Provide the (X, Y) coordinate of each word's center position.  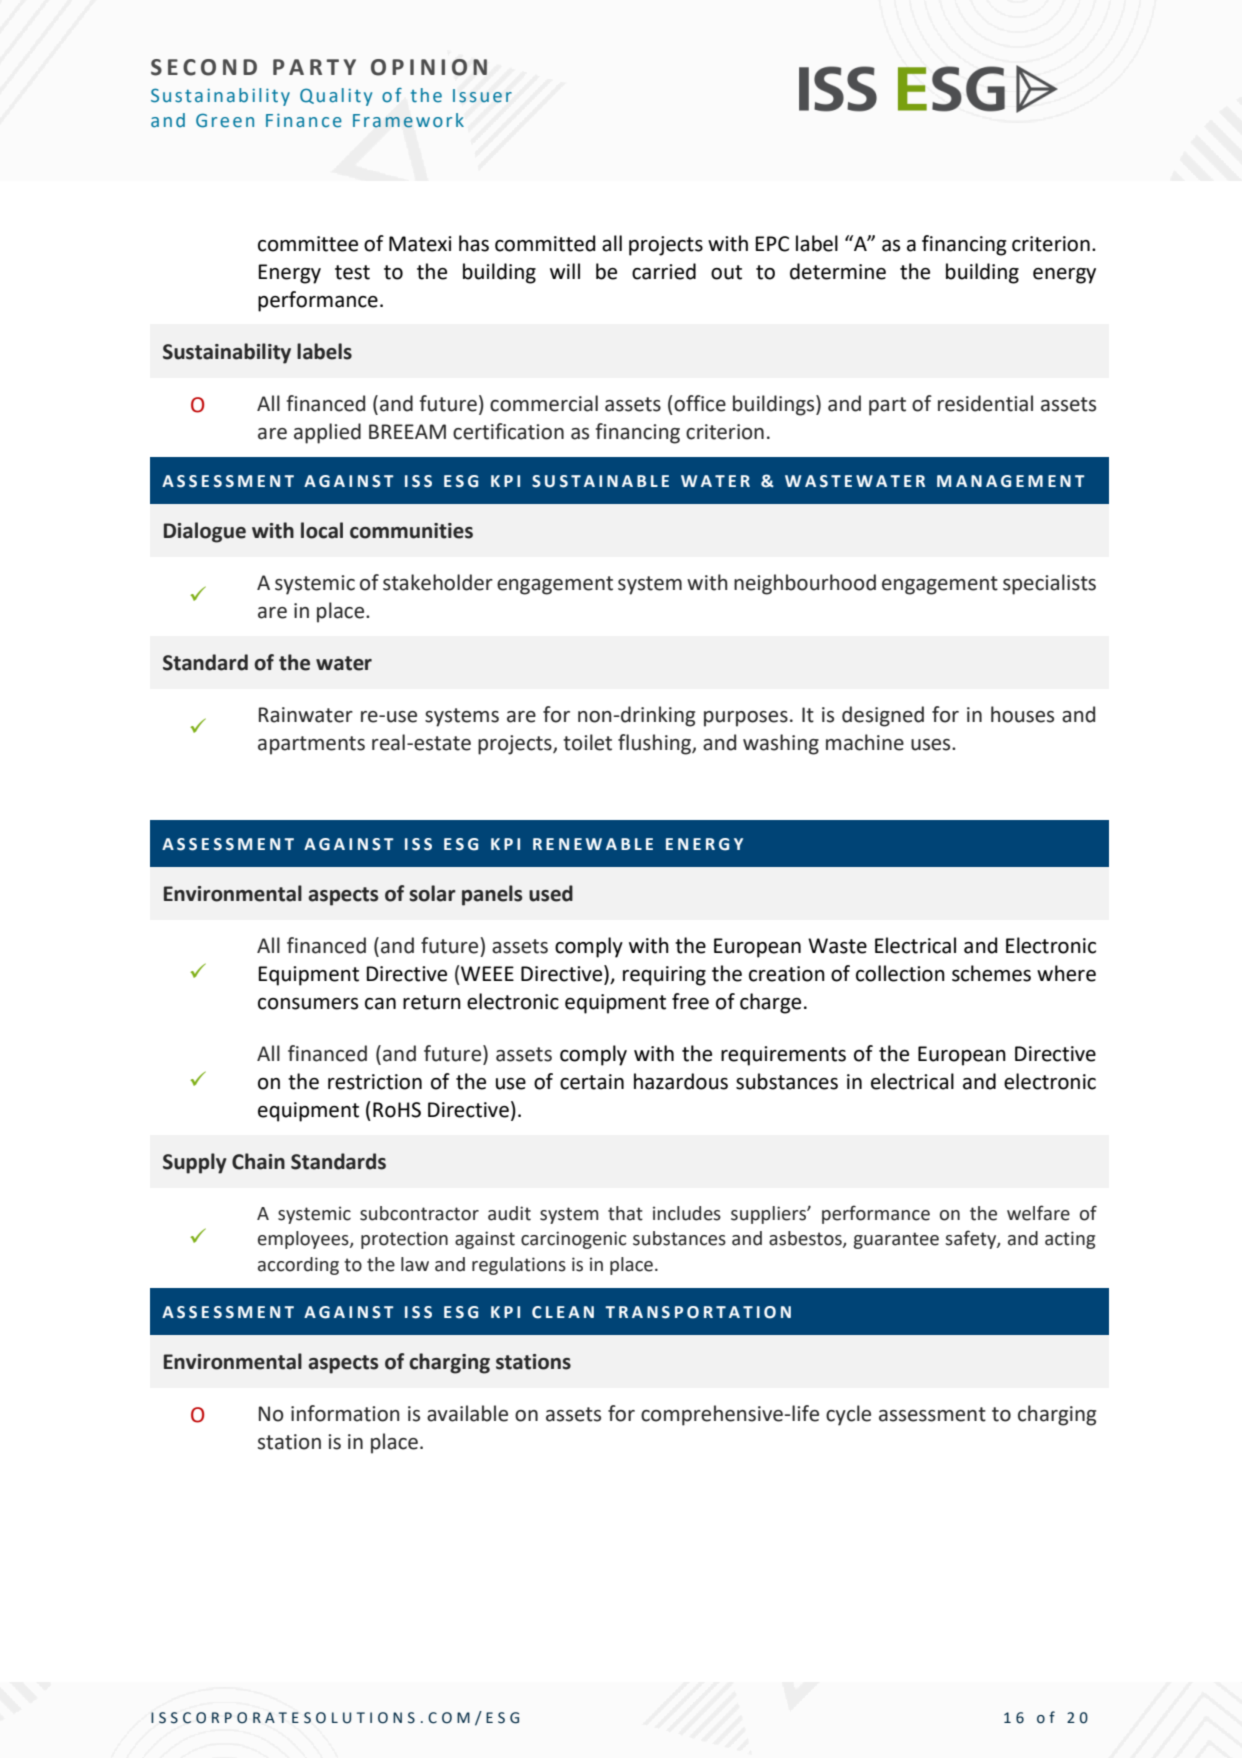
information (345, 1413)
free (690, 1001)
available (467, 1413)
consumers (308, 1004)
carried (664, 271)
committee (308, 244)
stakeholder (438, 582)
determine (838, 271)
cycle (848, 1415)
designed (883, 716)
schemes (991, 973)
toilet (587, 742)
